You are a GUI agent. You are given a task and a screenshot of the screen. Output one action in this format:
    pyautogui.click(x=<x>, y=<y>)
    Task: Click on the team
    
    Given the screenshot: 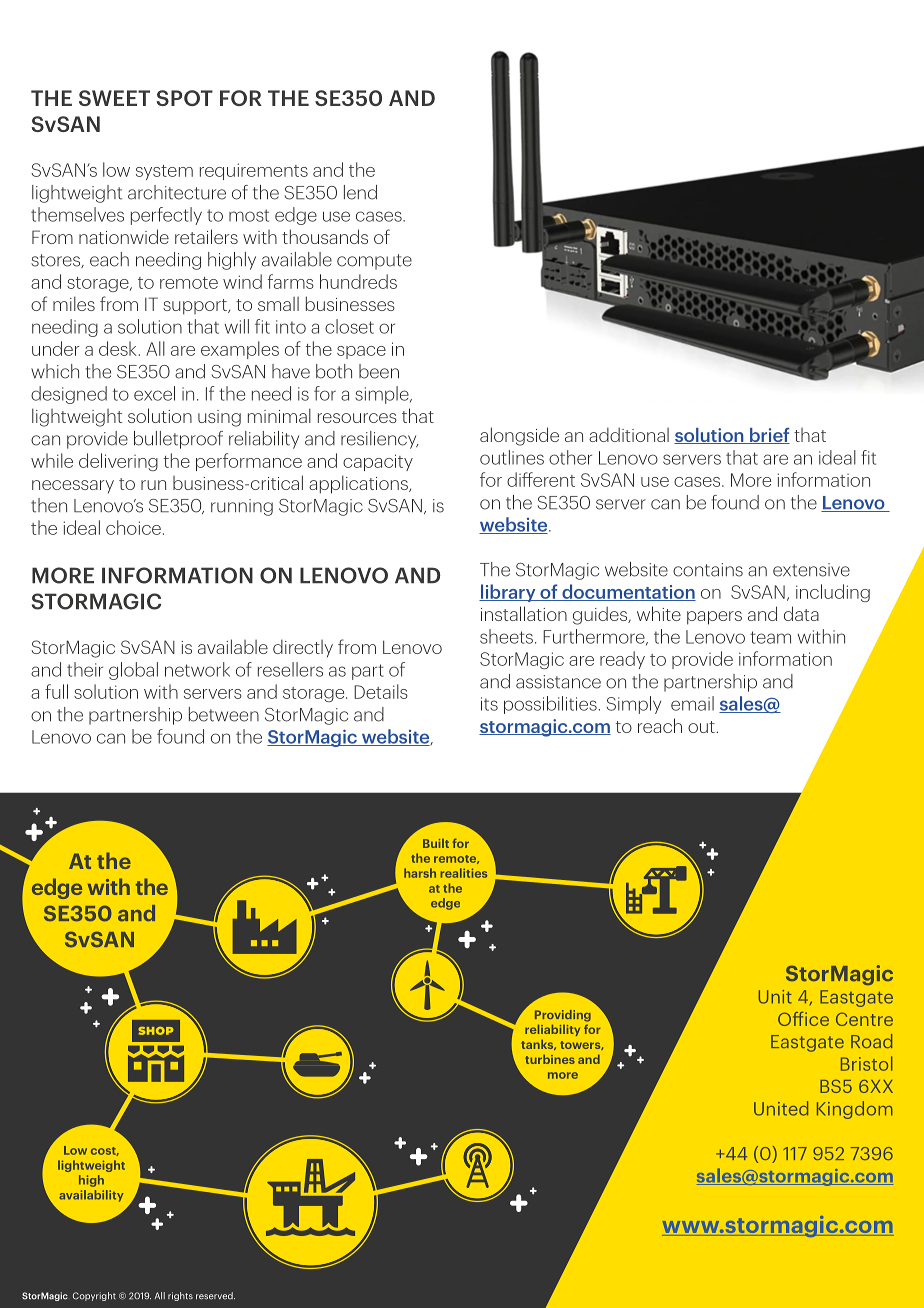 What is the action you would take?
    pyautogui.click(x=770, y=637)
